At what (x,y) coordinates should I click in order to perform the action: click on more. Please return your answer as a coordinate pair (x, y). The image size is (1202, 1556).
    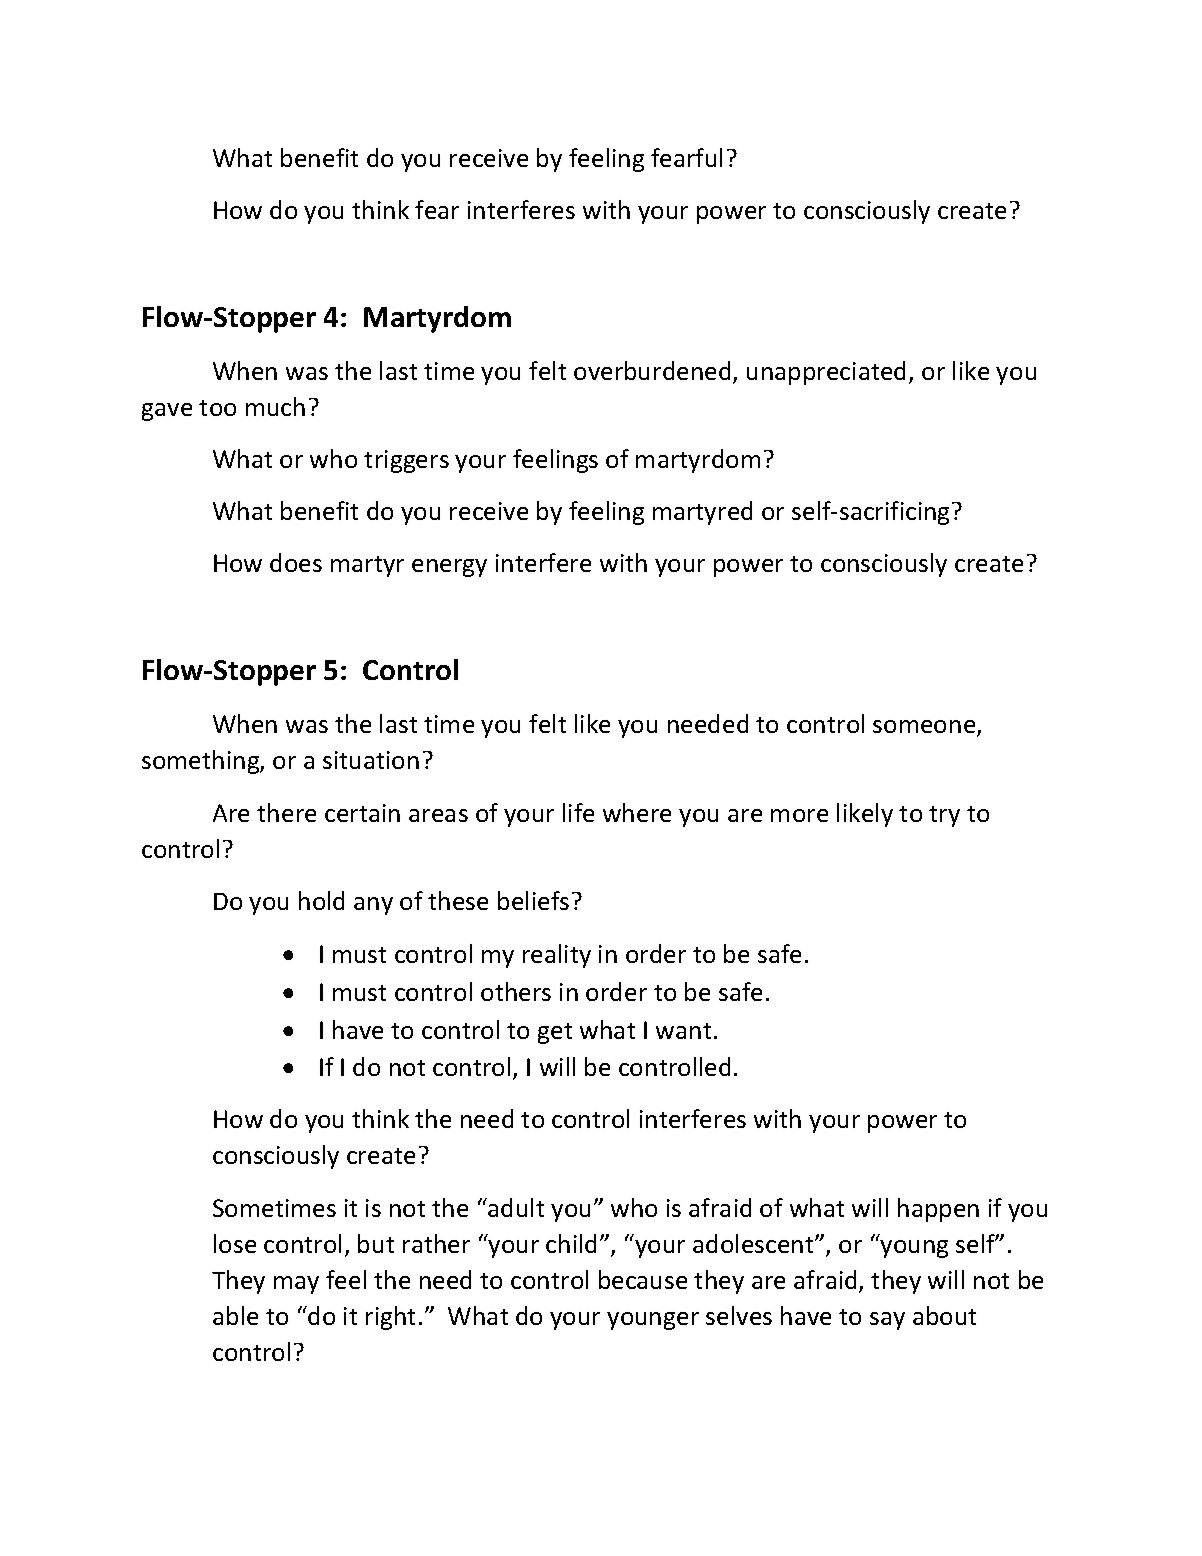
    Looking at the image, I should click on (799, 815).
